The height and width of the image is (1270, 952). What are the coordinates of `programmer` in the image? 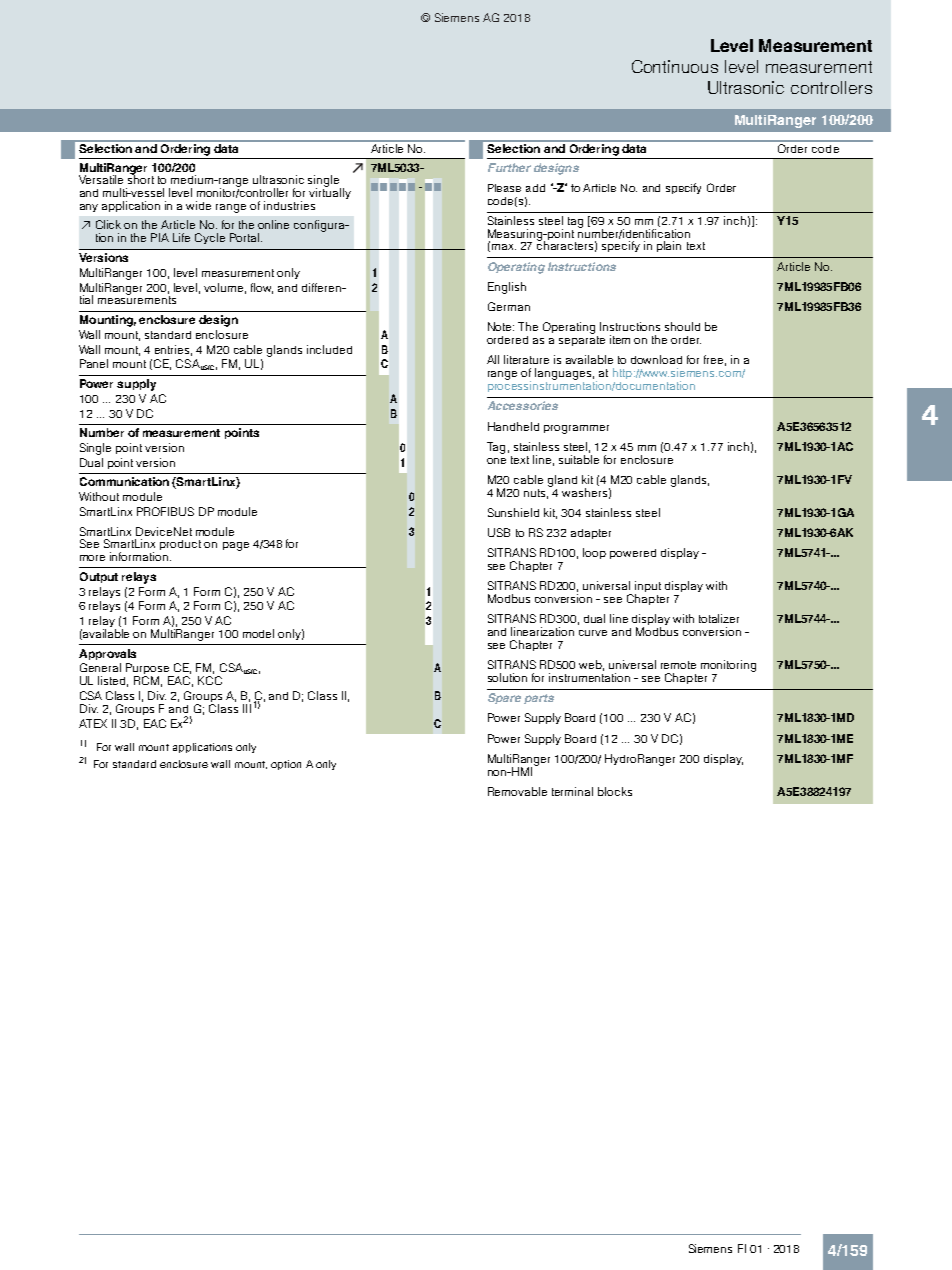 It's located at (576, 429).
